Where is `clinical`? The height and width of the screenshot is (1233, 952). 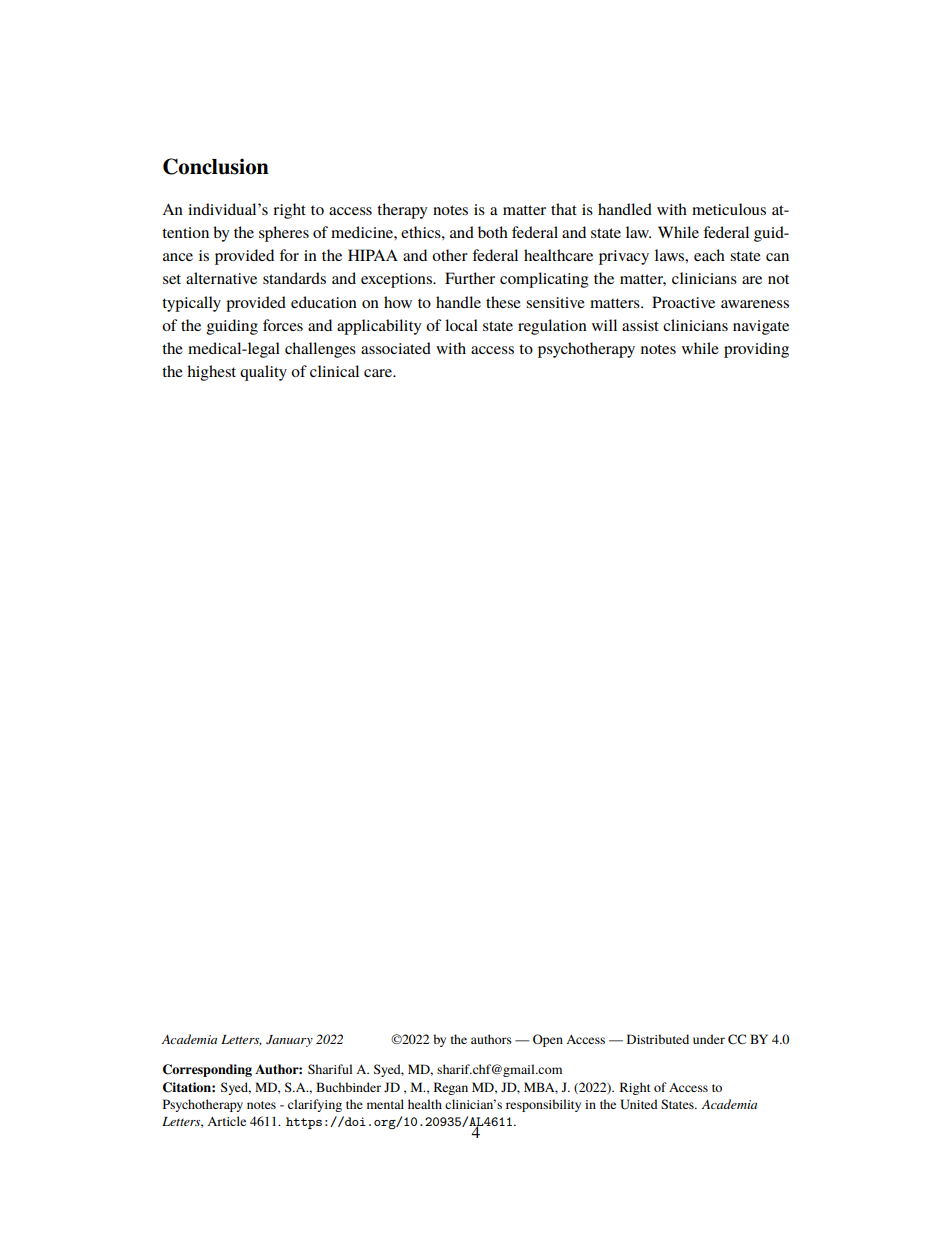 clinical is located at coordinates (334, 371).
